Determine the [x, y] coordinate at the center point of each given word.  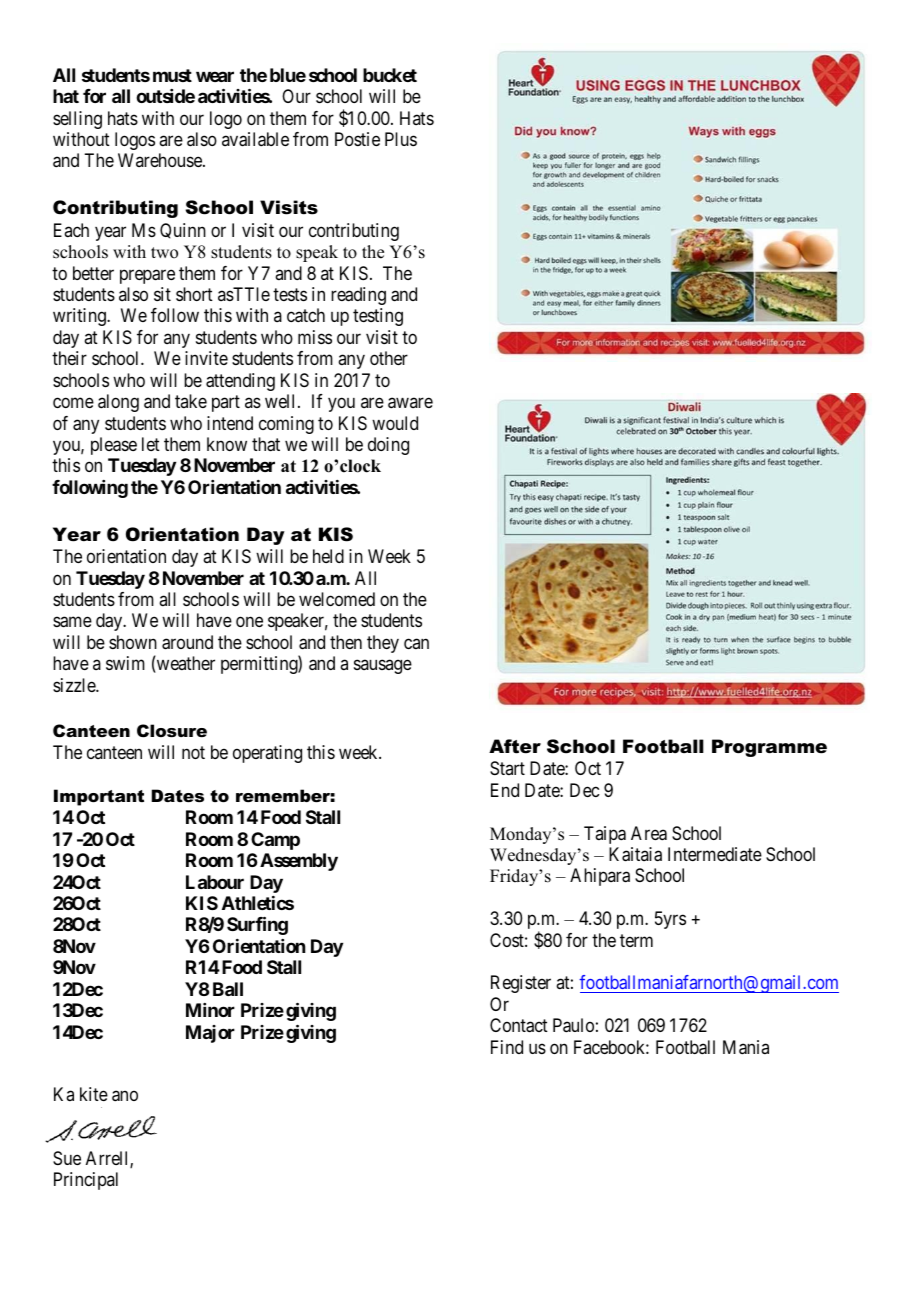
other [389, 358]
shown [133, 642]
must [172, 75]
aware [410, 403]
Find [507, 1047]
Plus [401, 139]
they [383, 644]
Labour [215, 882]
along [118, 403]
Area [649, 833]
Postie [357, 139]
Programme [769, 748]
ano [125, 1096]
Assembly [299, 862]
